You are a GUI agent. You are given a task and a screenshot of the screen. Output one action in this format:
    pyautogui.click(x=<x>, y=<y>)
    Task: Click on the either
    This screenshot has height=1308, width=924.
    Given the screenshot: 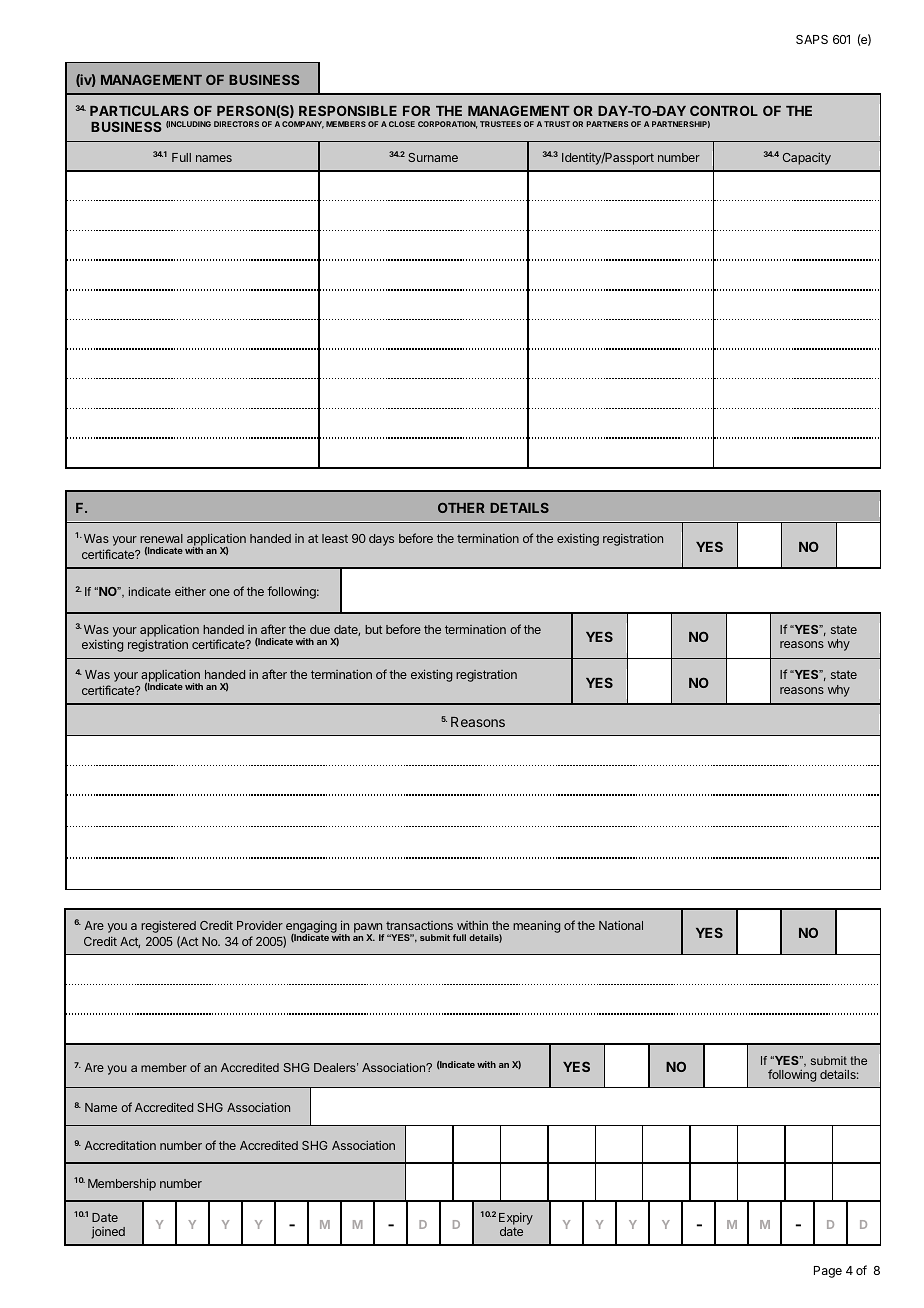 What is the action you would take?
    pyautogui.click(x=190, y=591)
